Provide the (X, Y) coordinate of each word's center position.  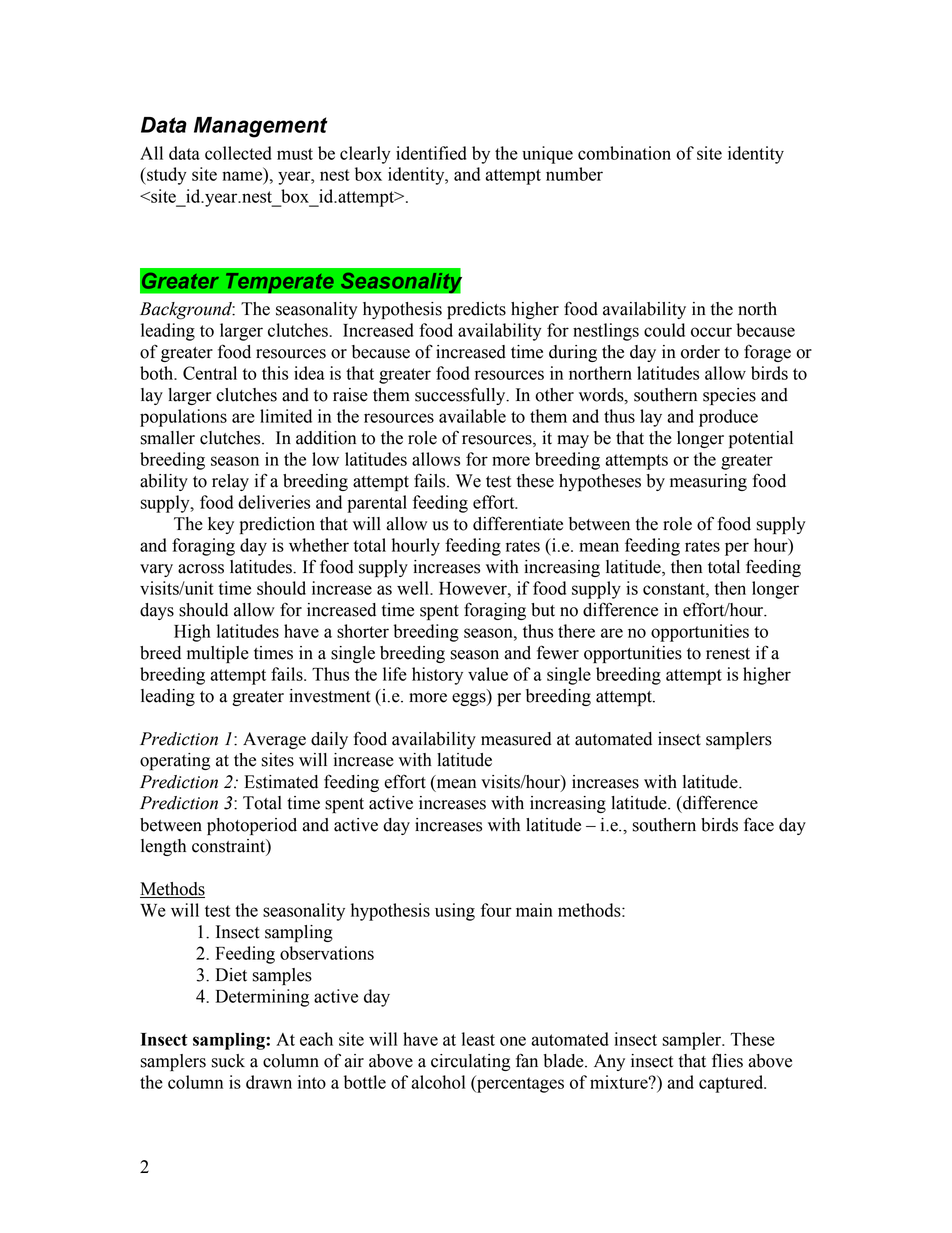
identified (431, 153)
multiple (218, 654)
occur (711, 332)
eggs (470, 699)
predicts (476, 310)
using (455, 912)
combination (624, 153)
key (221, 525)
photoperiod (252, 826)
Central (210, 373)
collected (238, 153)
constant (675, 589)
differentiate (518, 523)
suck (228, 1061)
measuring (708, 482)
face (759, 824)
